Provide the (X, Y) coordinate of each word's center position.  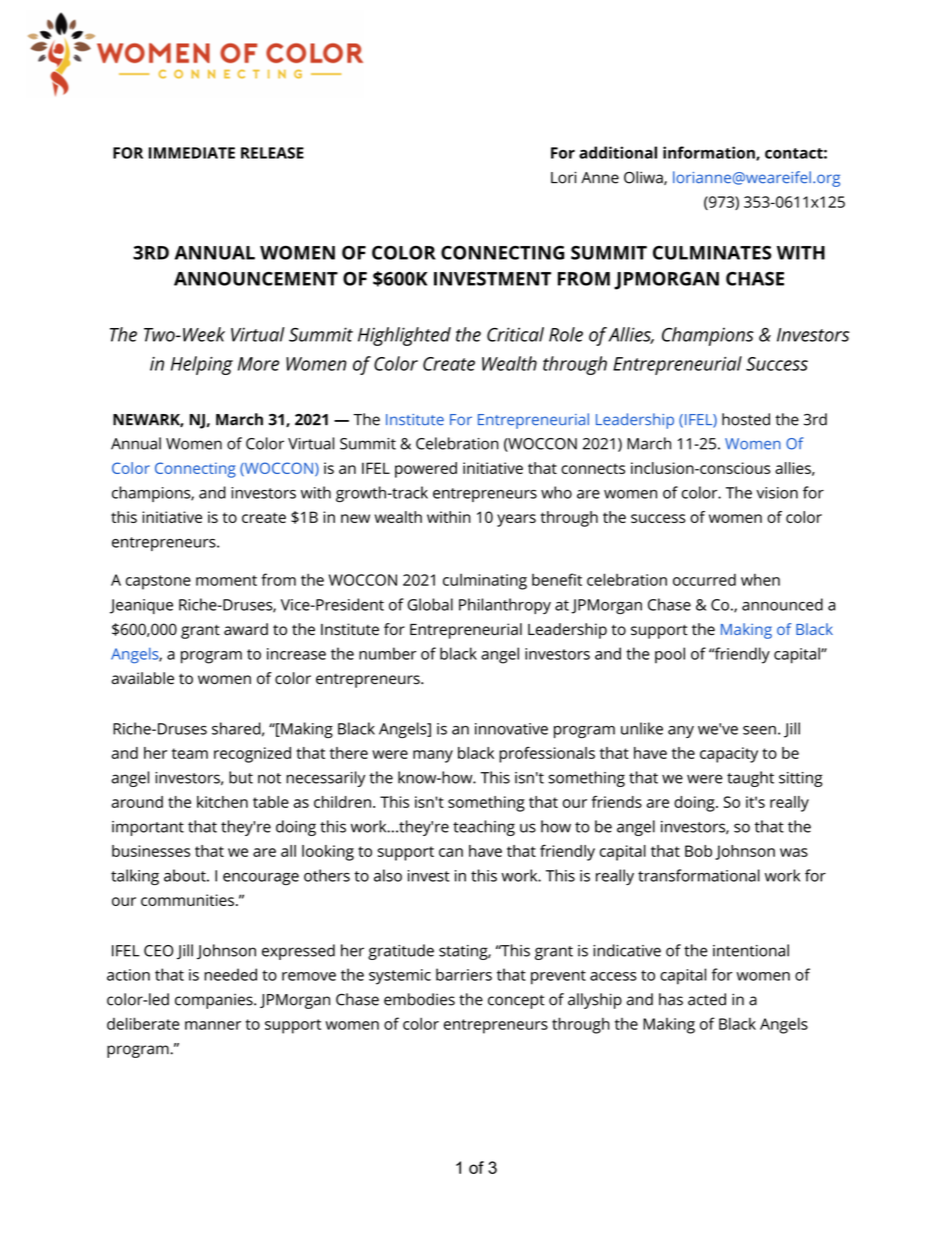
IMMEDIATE (192, 153)
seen (759, 730)
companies (215, 1001)
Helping (202, 365)
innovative (511, 729)
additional (618, 152)
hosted (746, 419)
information (710, 153)
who (556, 492)
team (190, 753)
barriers (464, 974)
